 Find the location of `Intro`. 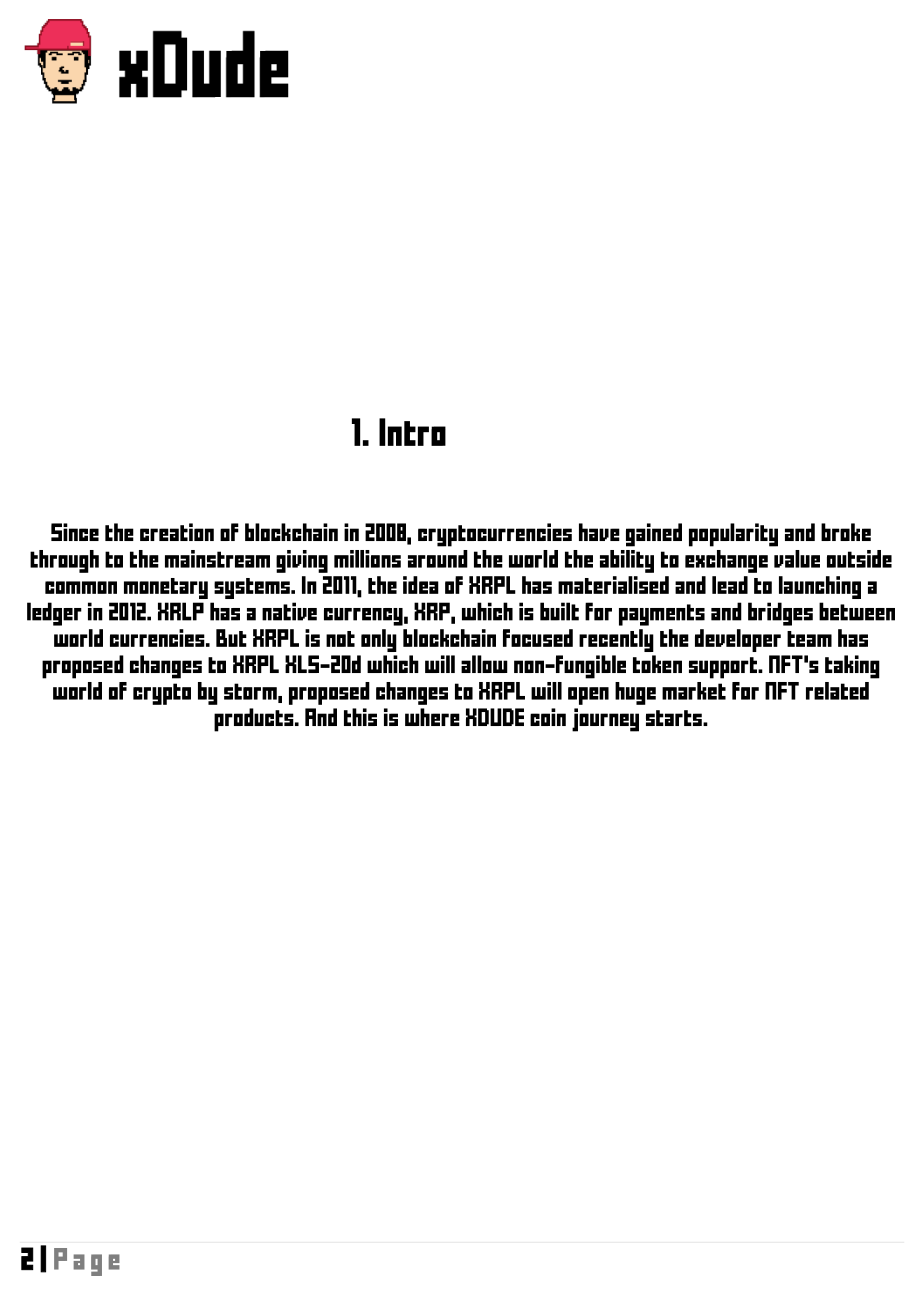

Intro is located at coordinates (412, 432).
